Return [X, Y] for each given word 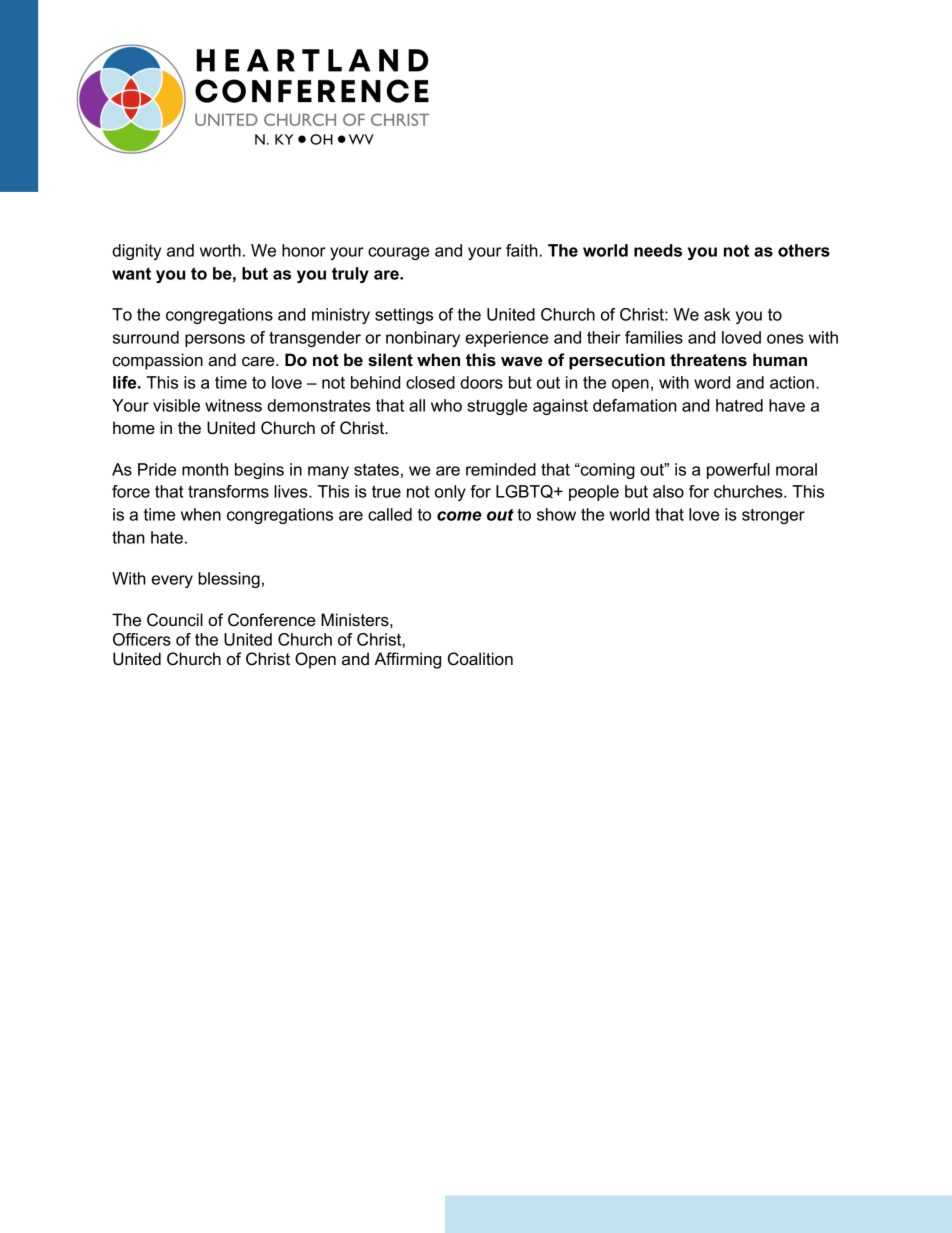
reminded [501, 469]
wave [522, 362]
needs [658, 250]
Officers [142, 639]
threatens [708, 360]
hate [167, 537]
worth [220, 250]
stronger [773, 516]
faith [522, 250]
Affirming [407, 660]
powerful [738, 471]
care [259, 362]
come [459, 516]
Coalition [480, 659]
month [205, 469]
